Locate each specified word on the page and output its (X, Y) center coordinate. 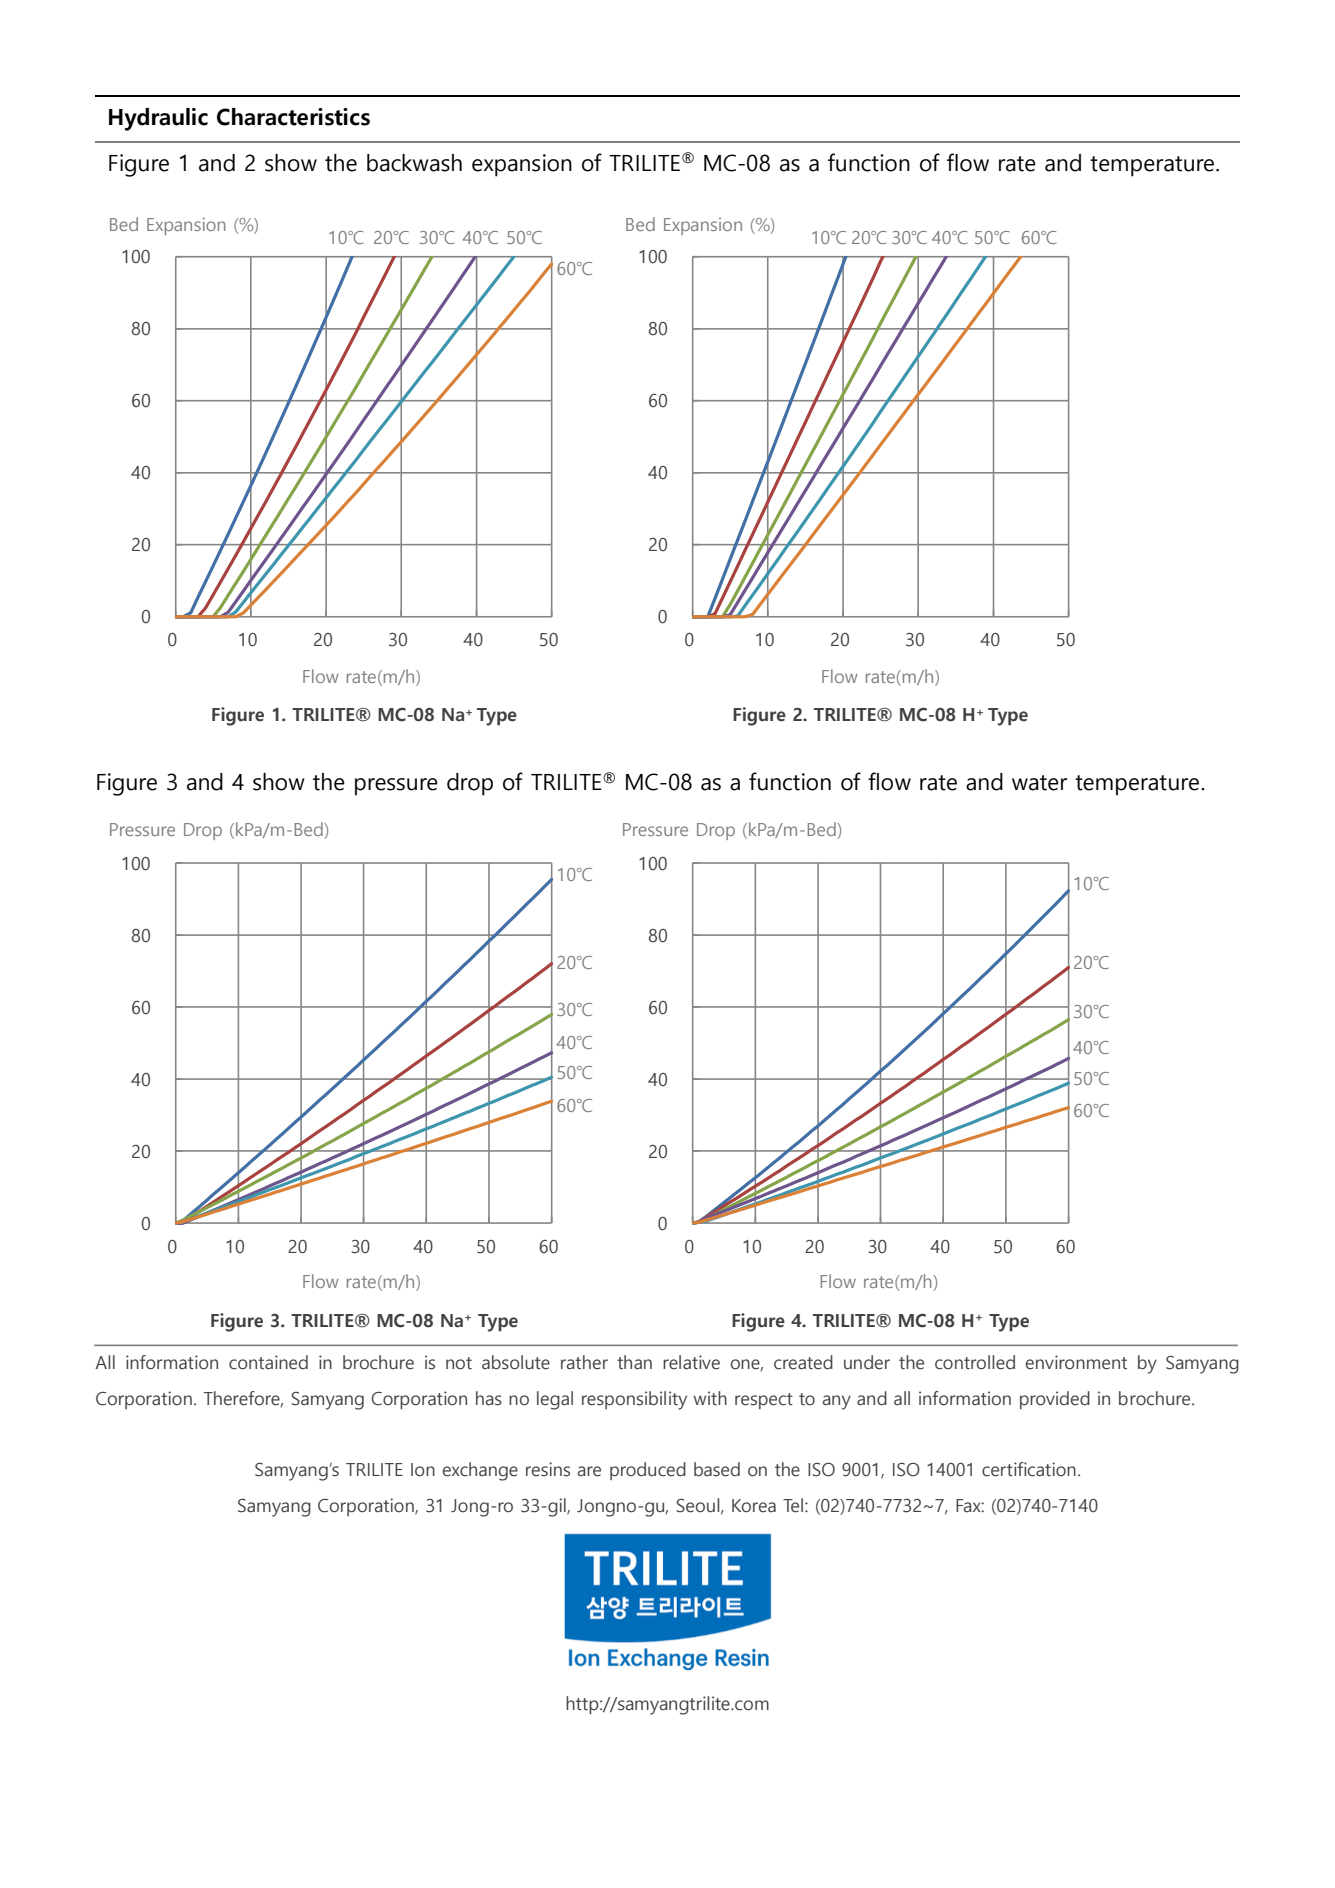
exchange (480, 1471)
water (1039, 783)
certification (1029, 1469)
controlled (975, 1362)
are (589, 1471)
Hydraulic (158, 119)
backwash (414, 163)
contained (268, 1362)
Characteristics (293, 117)
